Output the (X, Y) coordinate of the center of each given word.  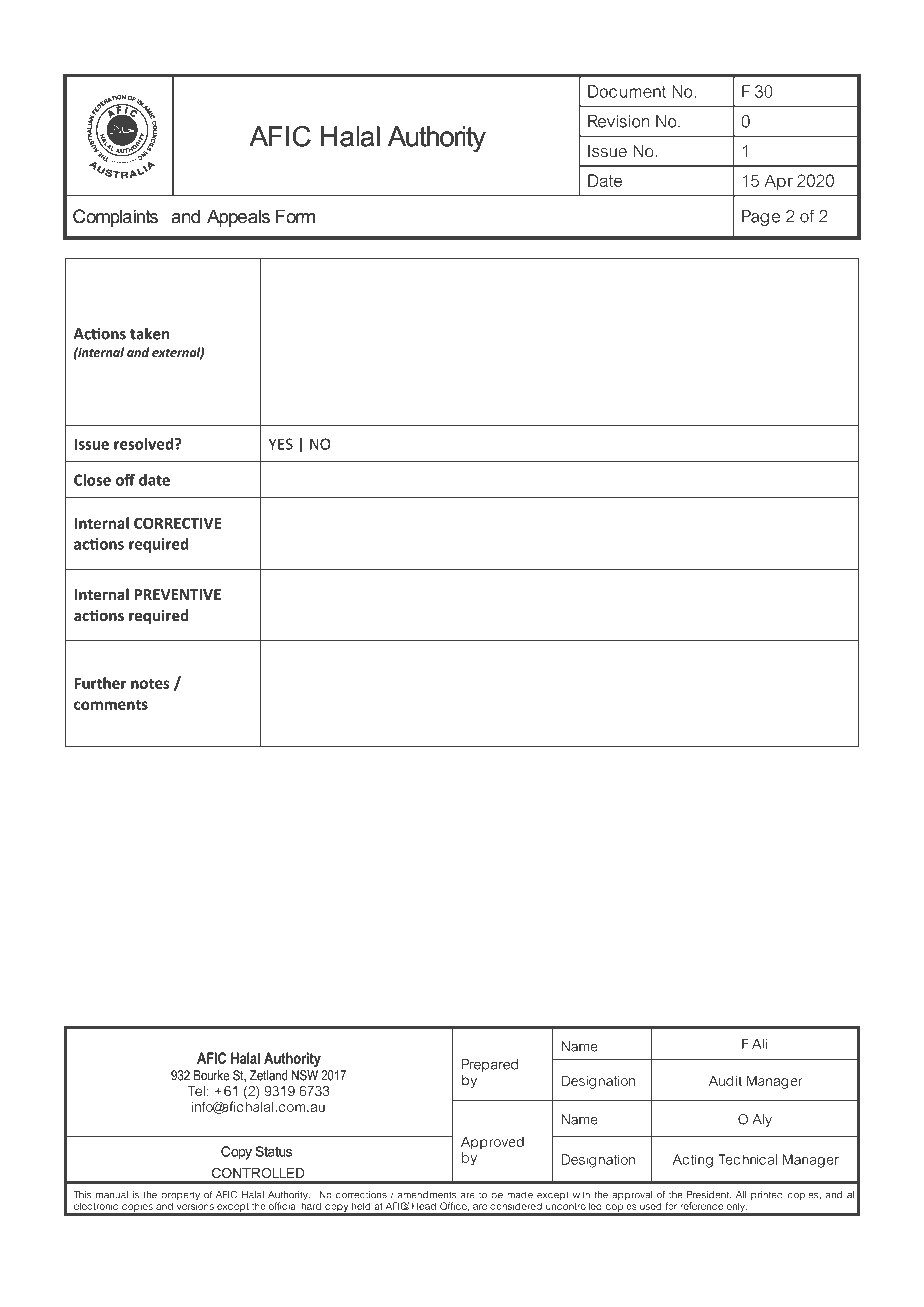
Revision (618, 121)
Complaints (115, 218)
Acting (693, 1161)
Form (295, 216)
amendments (427, 1195)
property (180, 1197)
